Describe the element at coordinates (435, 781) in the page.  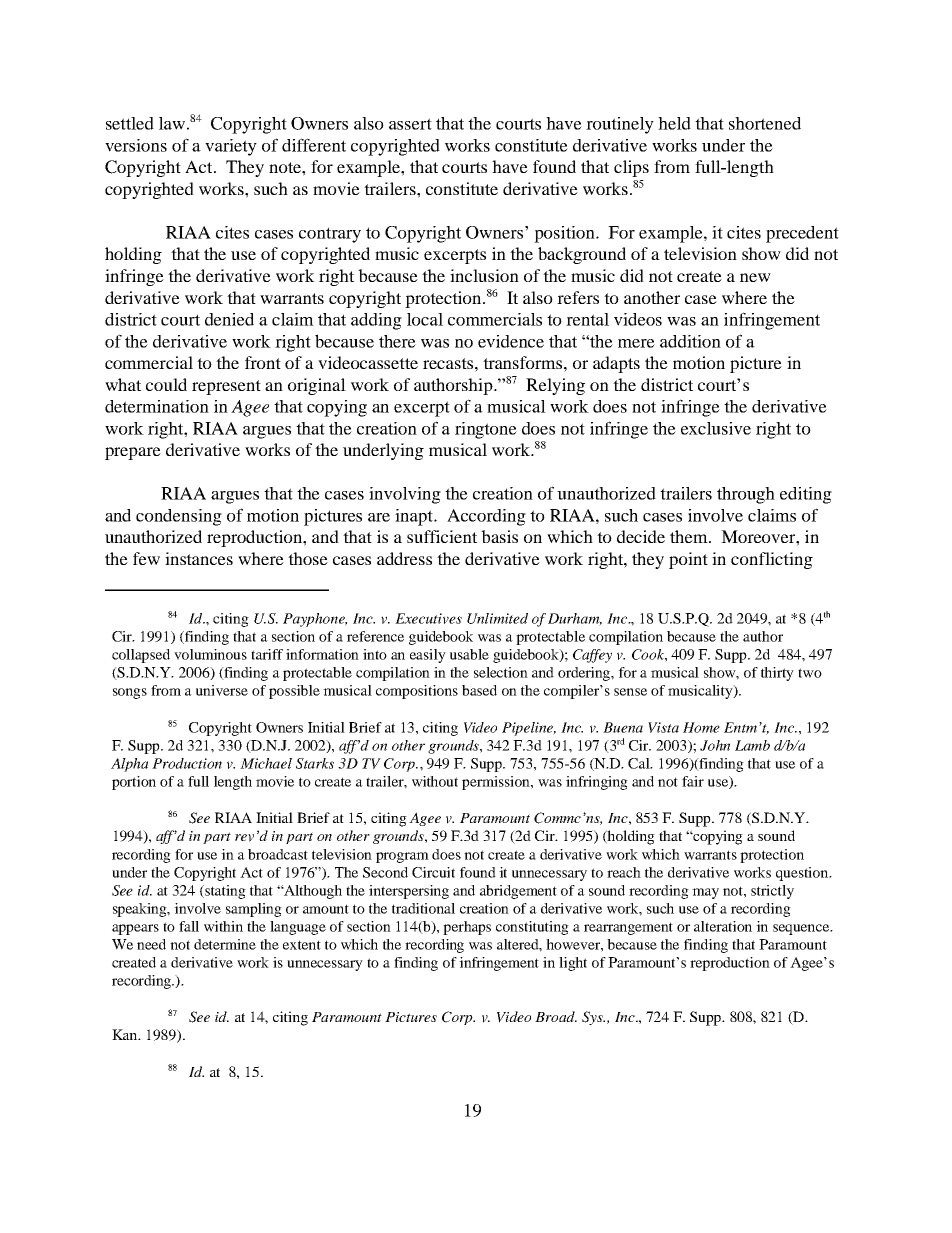
I see `without` at that location.
